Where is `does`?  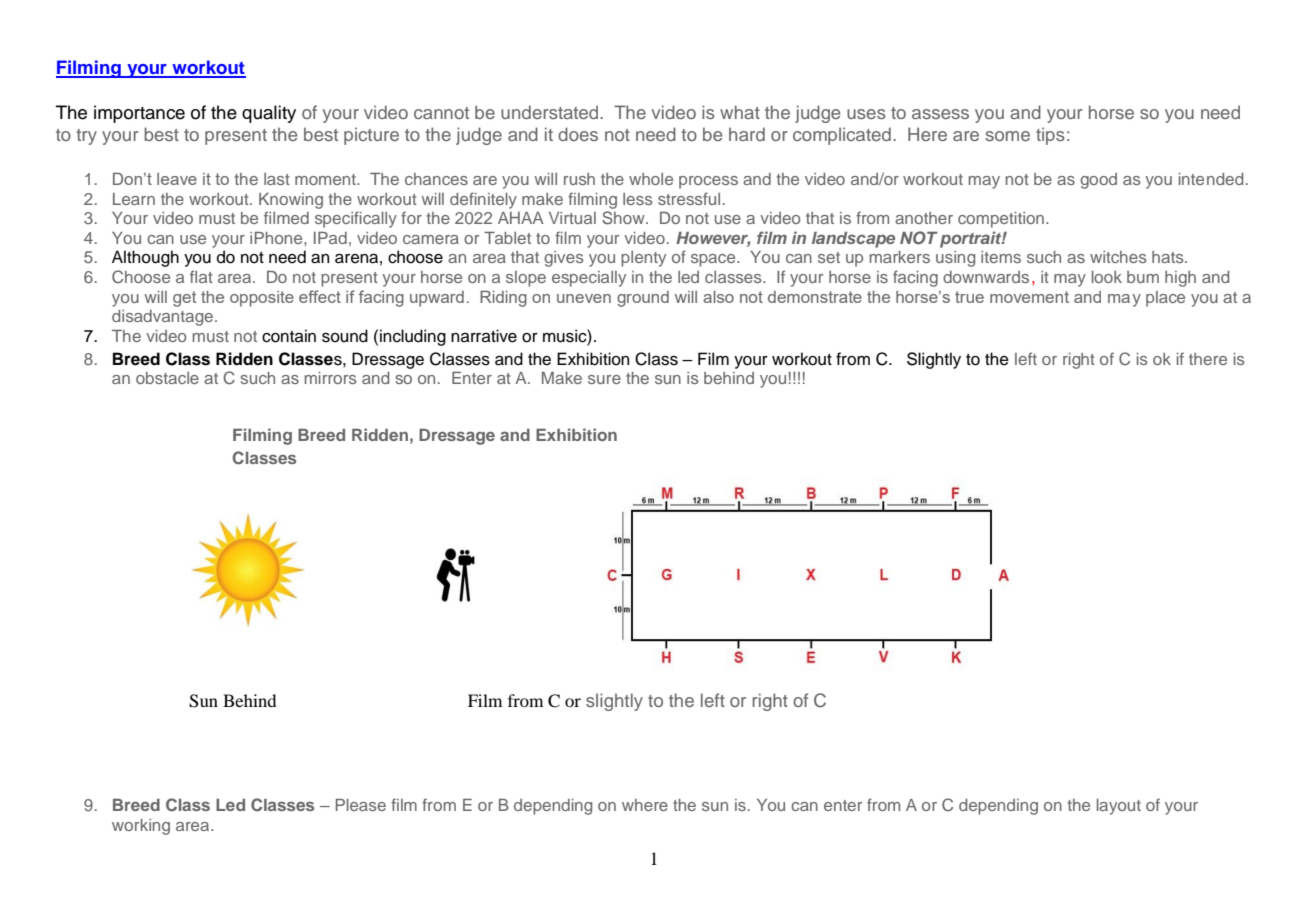 does is located at coordinates (578, 134).
